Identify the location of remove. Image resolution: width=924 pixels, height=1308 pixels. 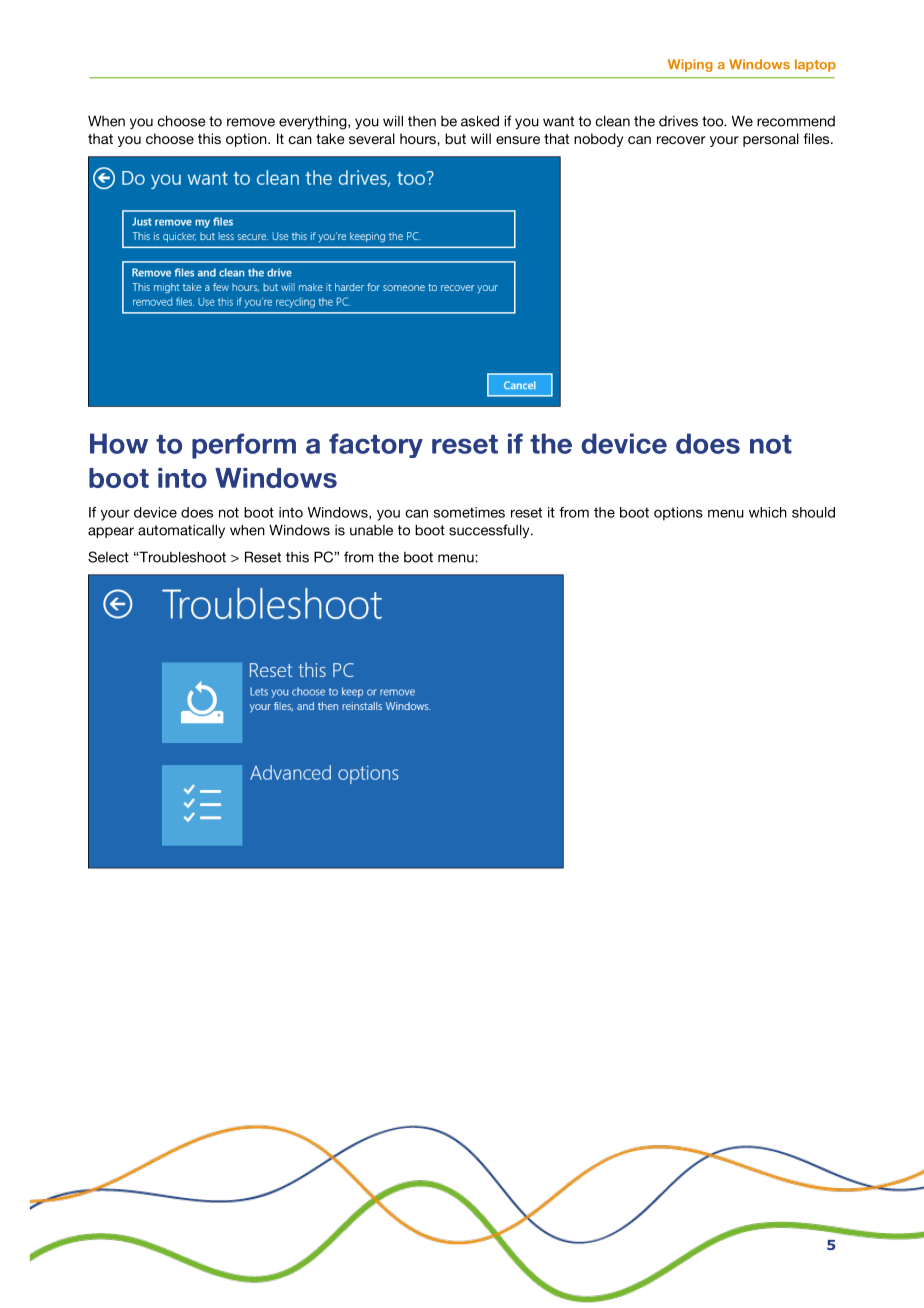
(251, 122).
